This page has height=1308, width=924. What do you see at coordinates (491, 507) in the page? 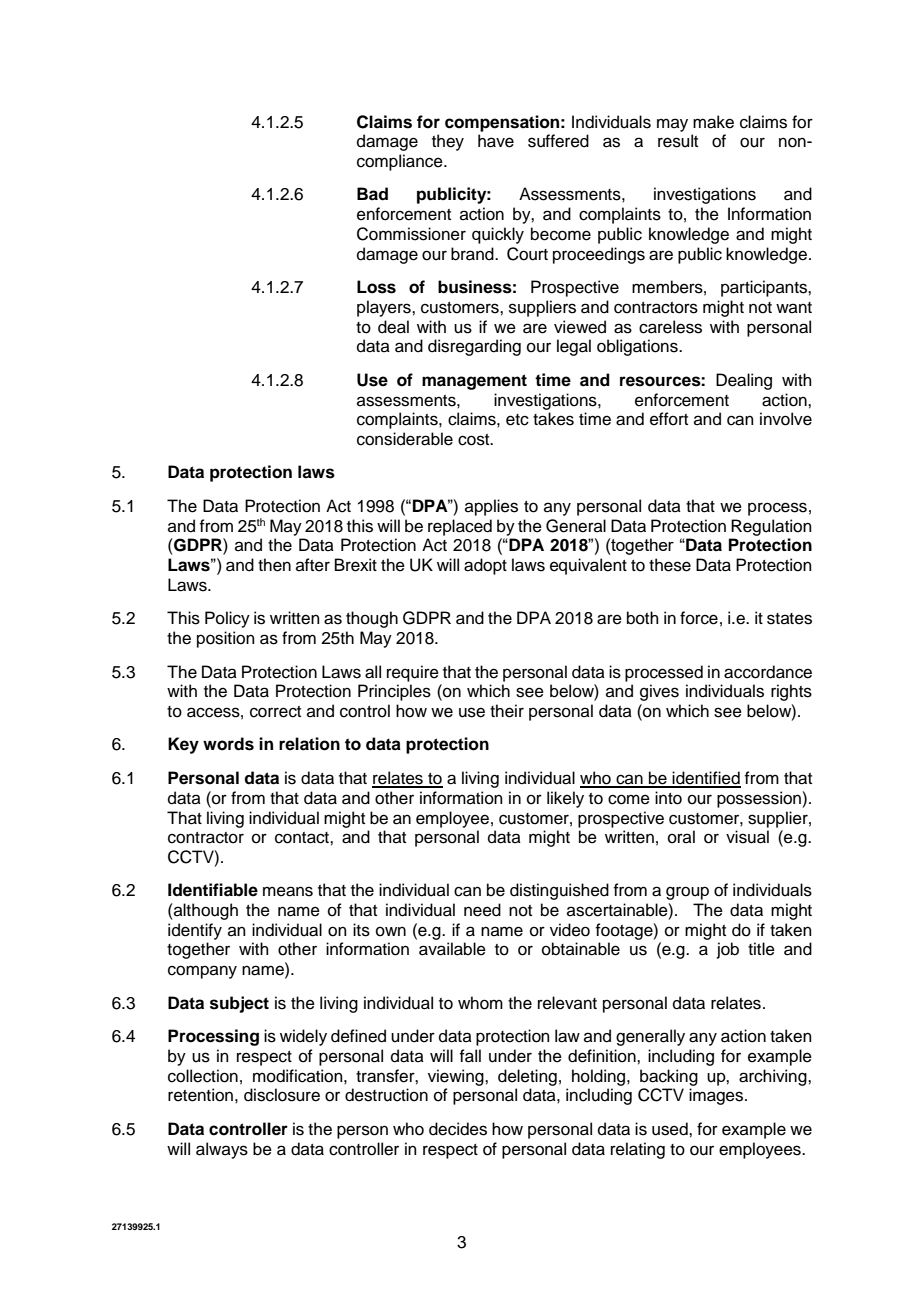
I see `applies` at bounding box center [491, 507].
